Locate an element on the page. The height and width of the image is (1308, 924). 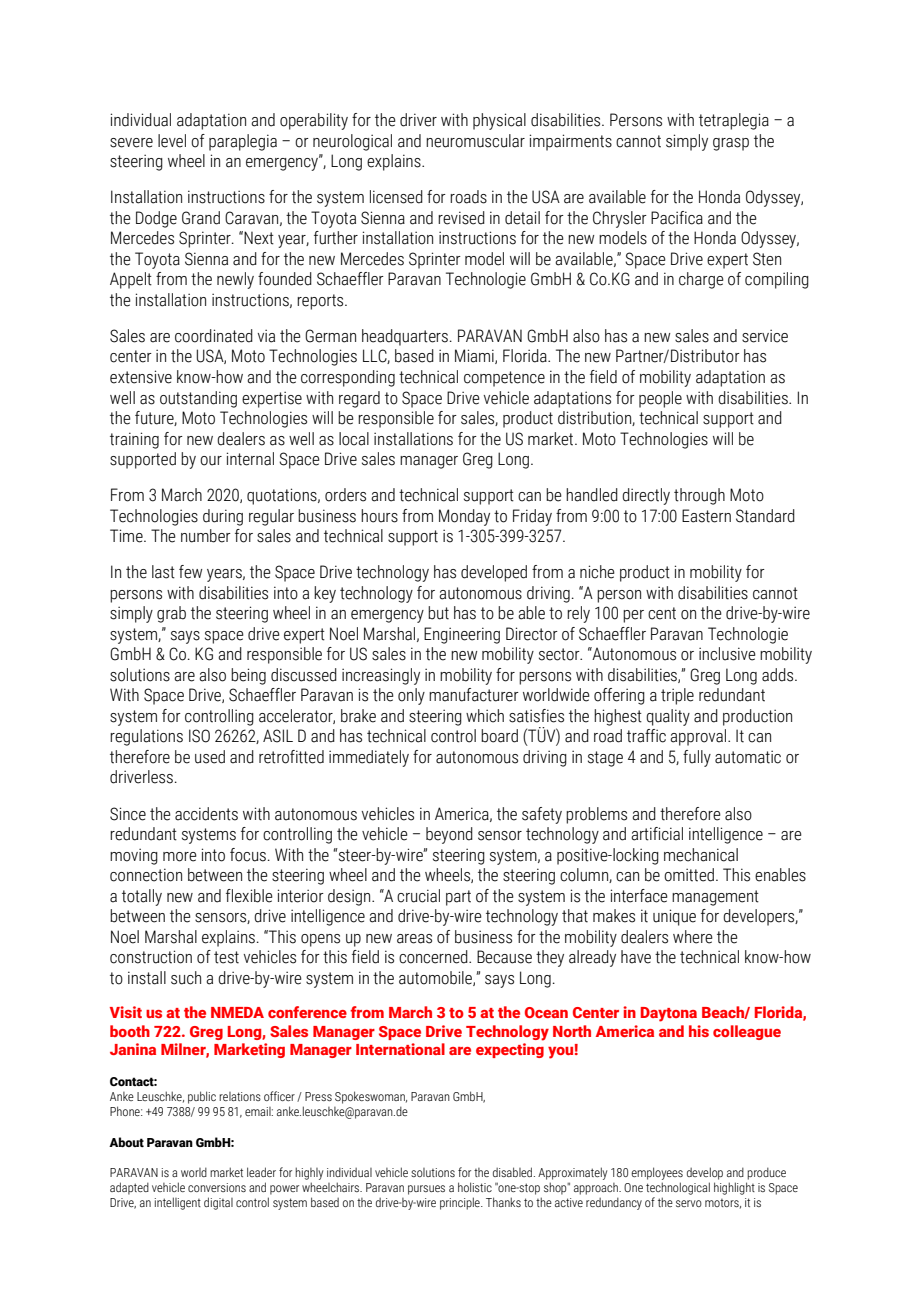
during is located at coordinates (223, 517).
